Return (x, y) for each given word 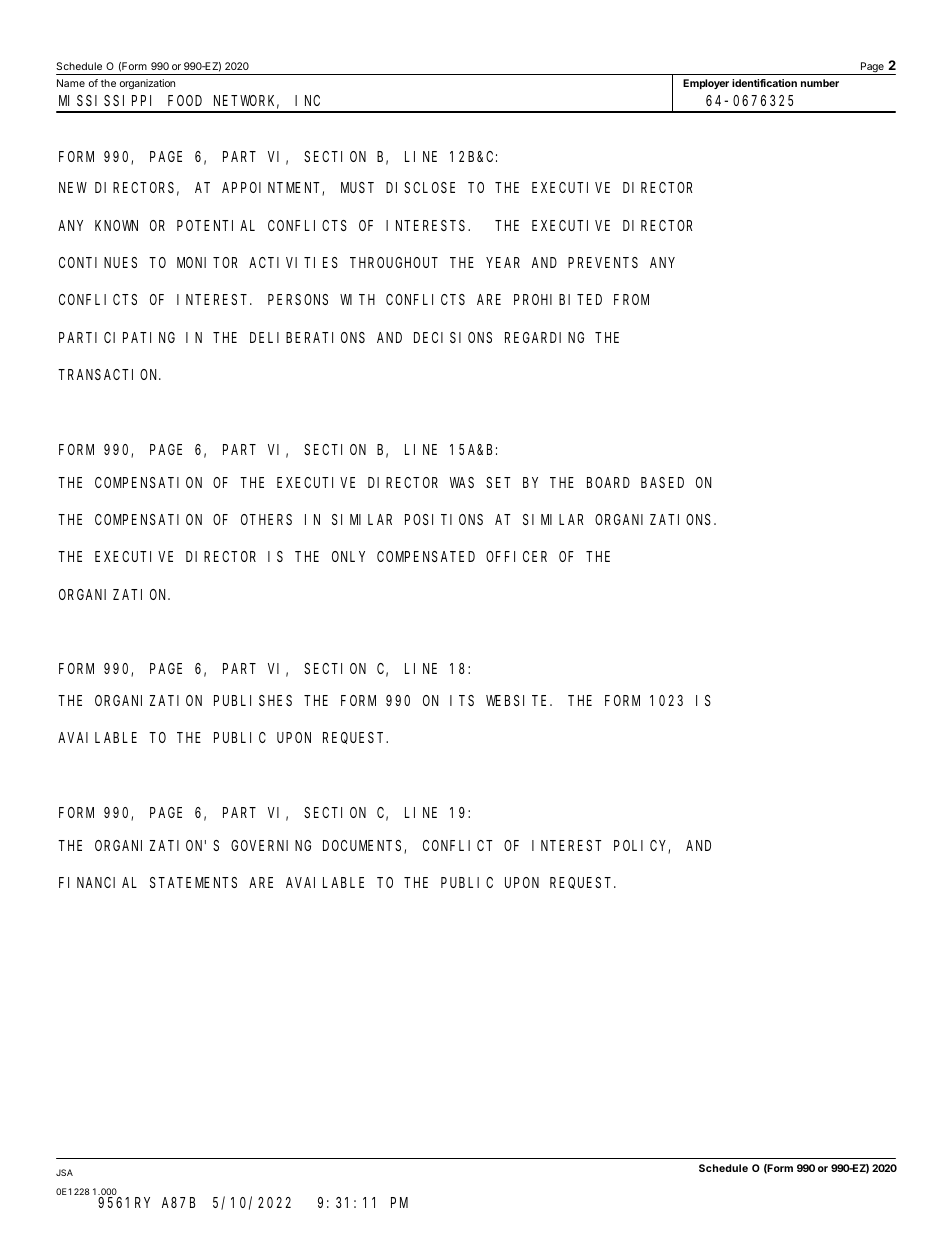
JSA (64, 1172)
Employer (706, 84)
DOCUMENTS (364, 847)
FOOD (185, 100)
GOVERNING (271, 845)
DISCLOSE (420, 188)
